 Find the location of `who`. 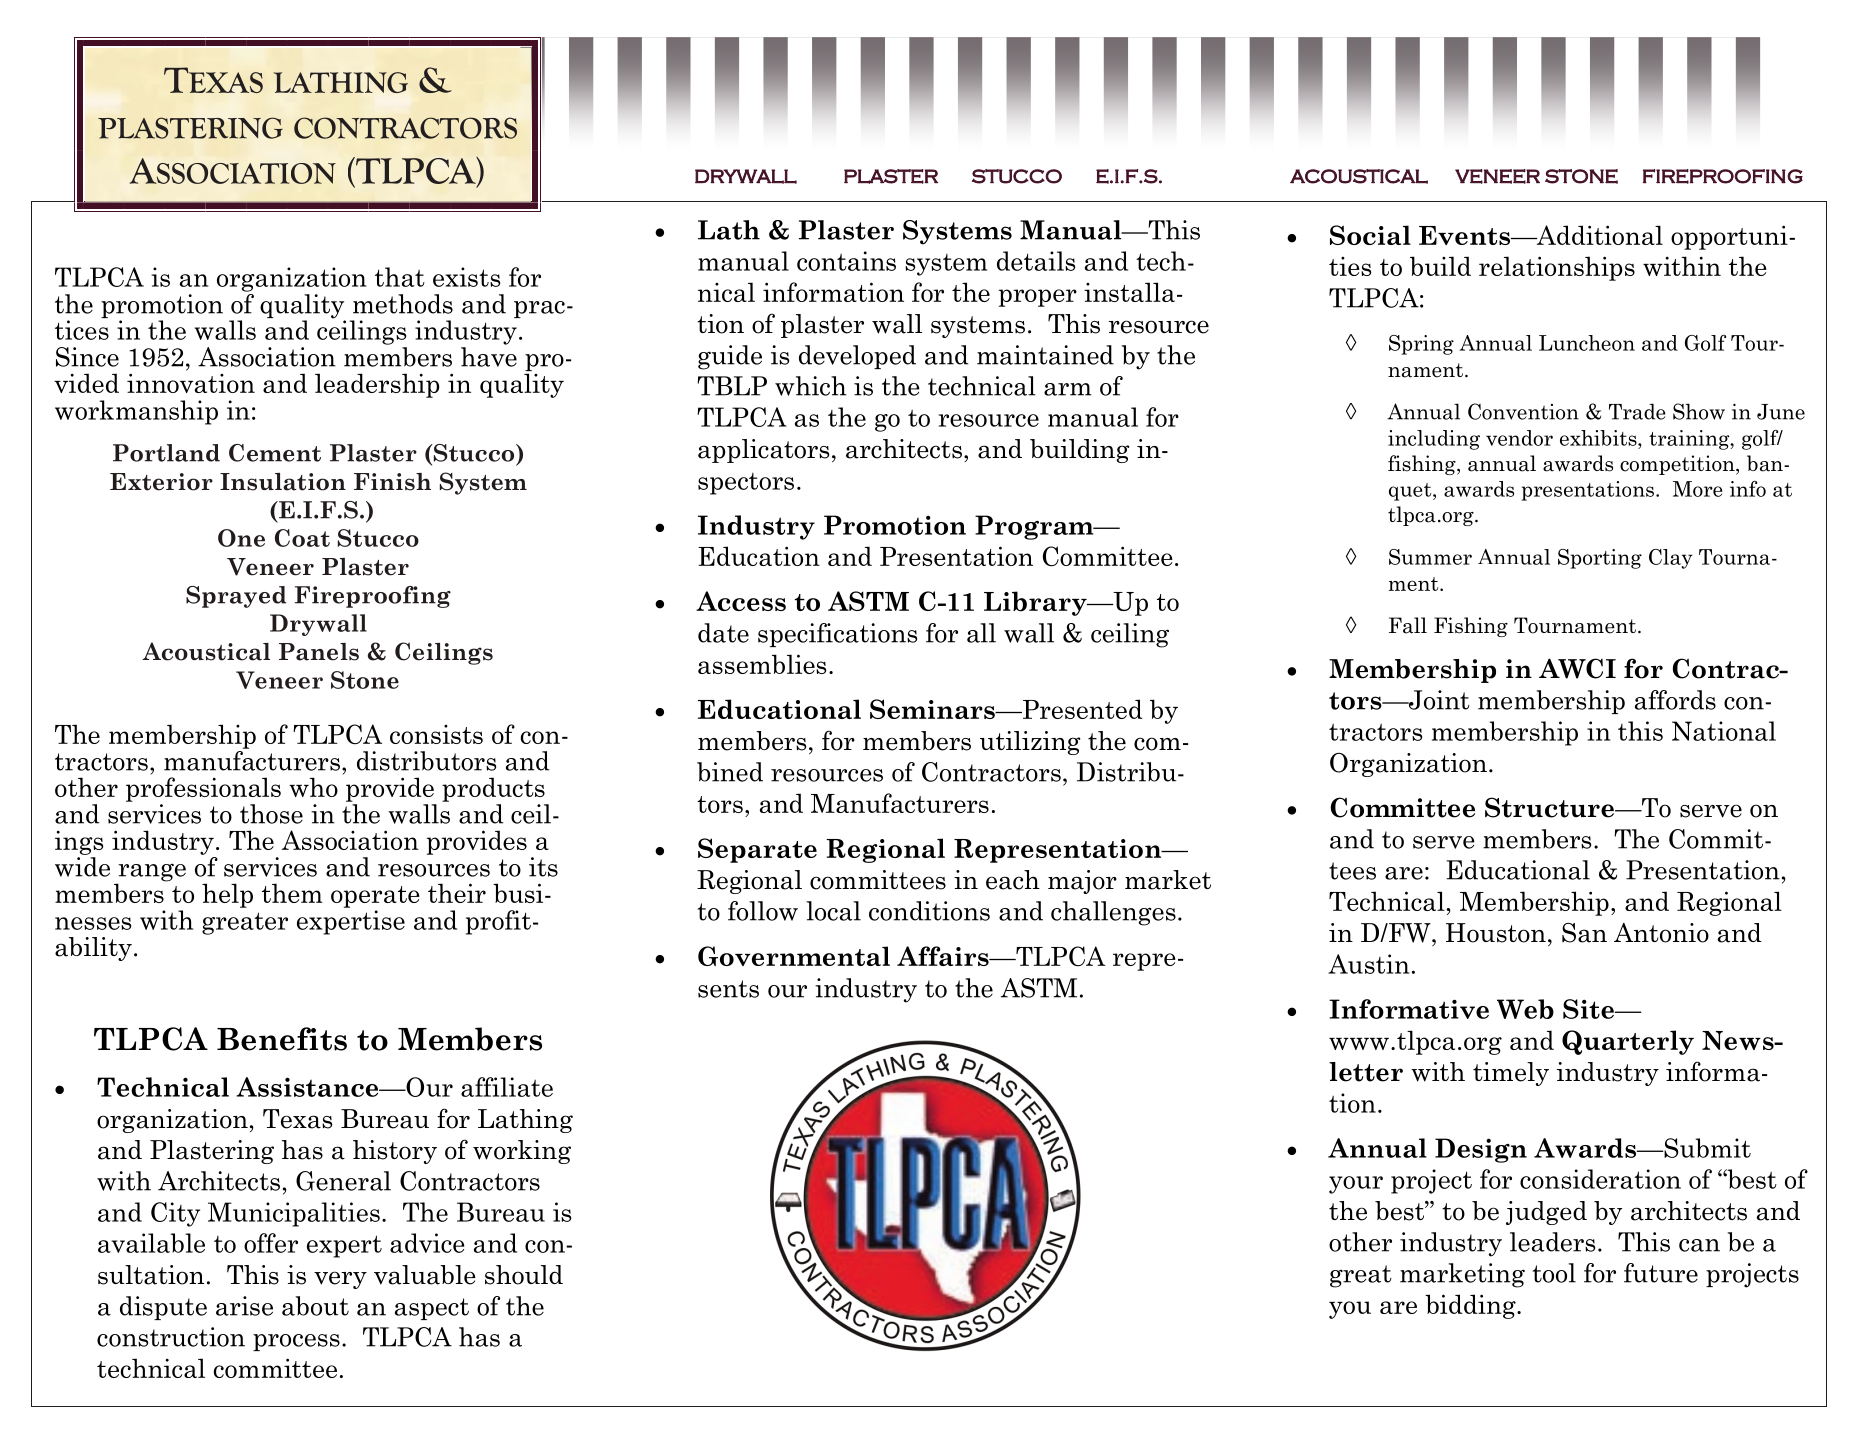

who is located at coordinates (313, 787).
